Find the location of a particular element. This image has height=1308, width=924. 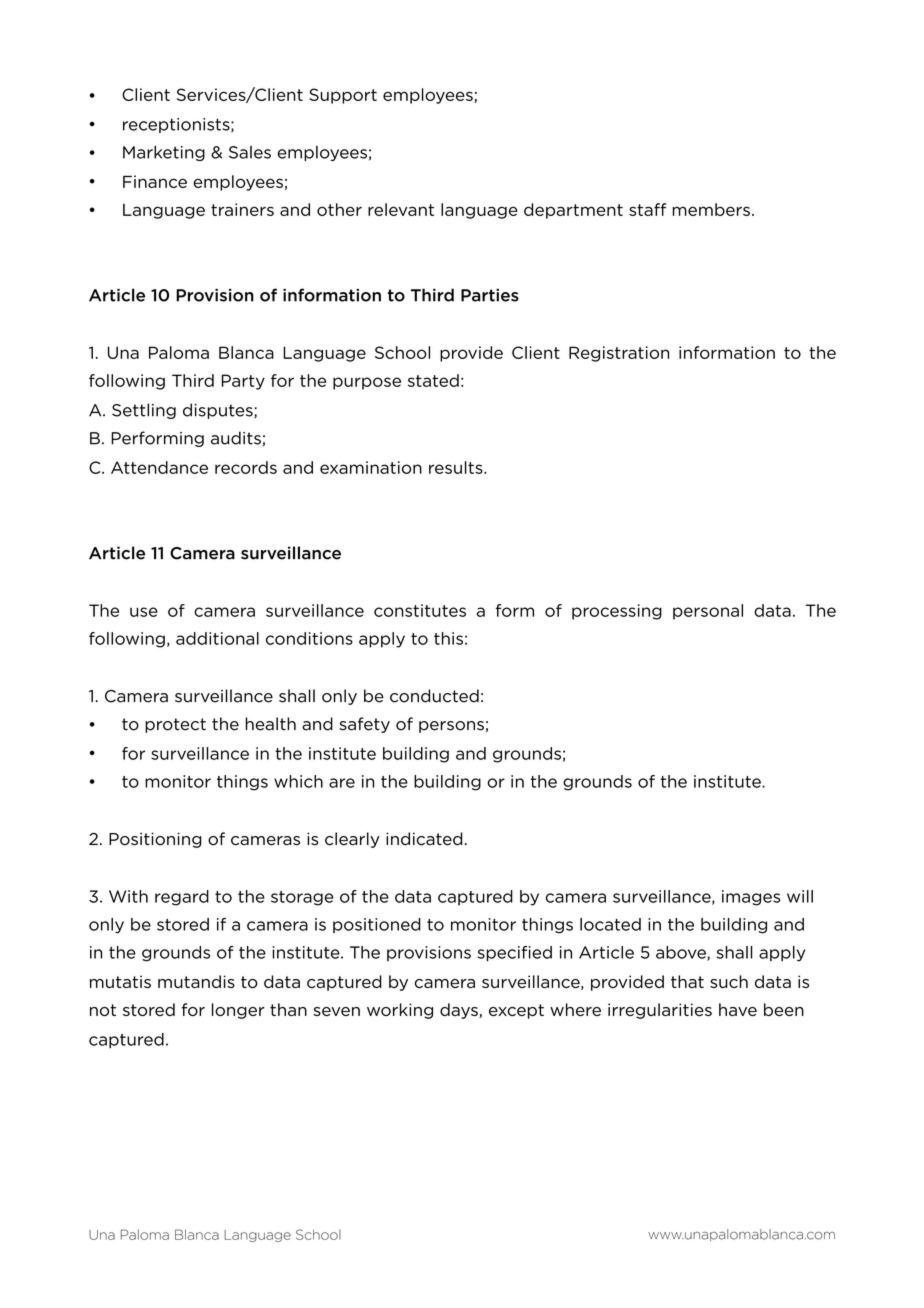

images is located at coordinates (751, 898).
